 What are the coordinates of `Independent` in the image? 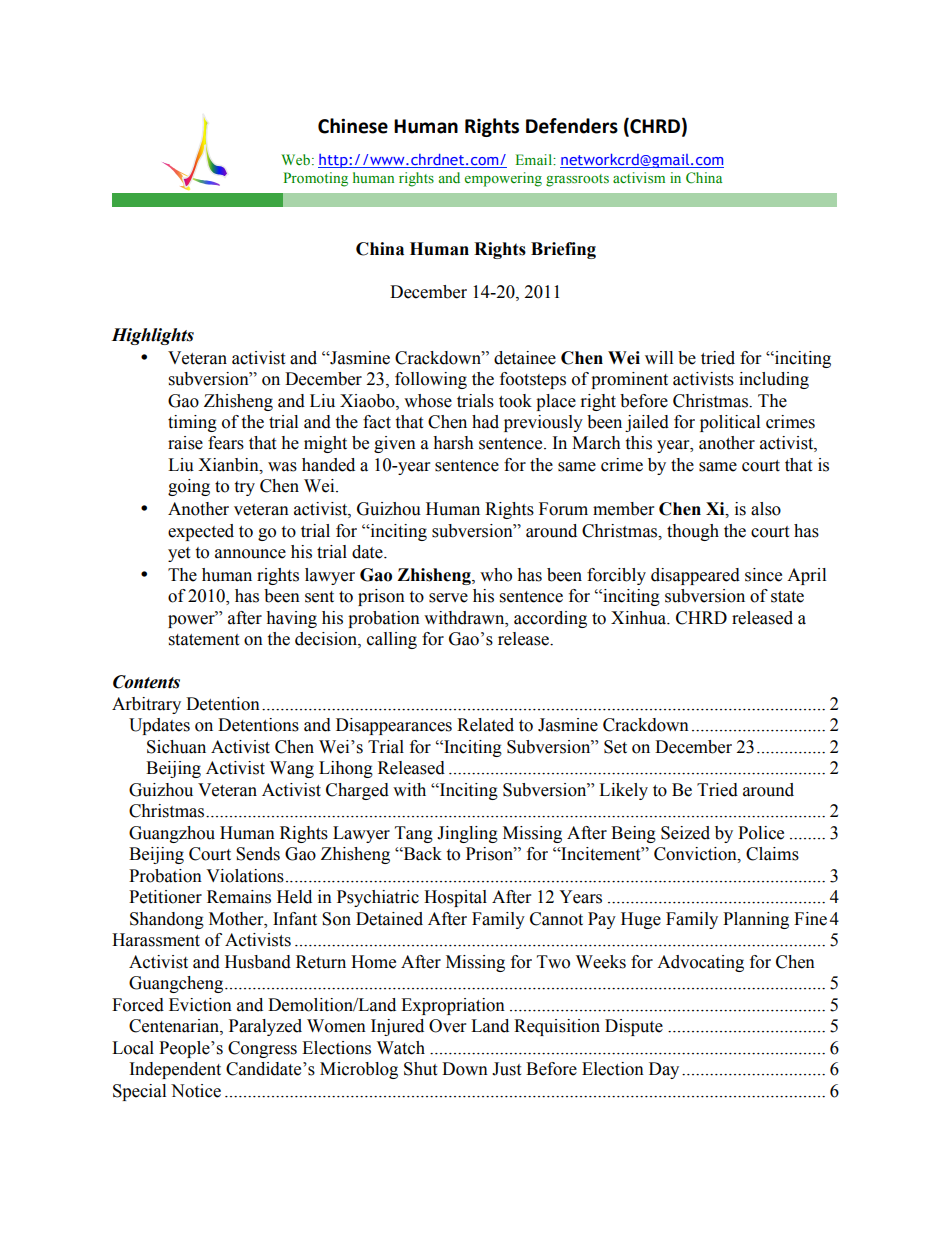 It's located at (175, 1070).
